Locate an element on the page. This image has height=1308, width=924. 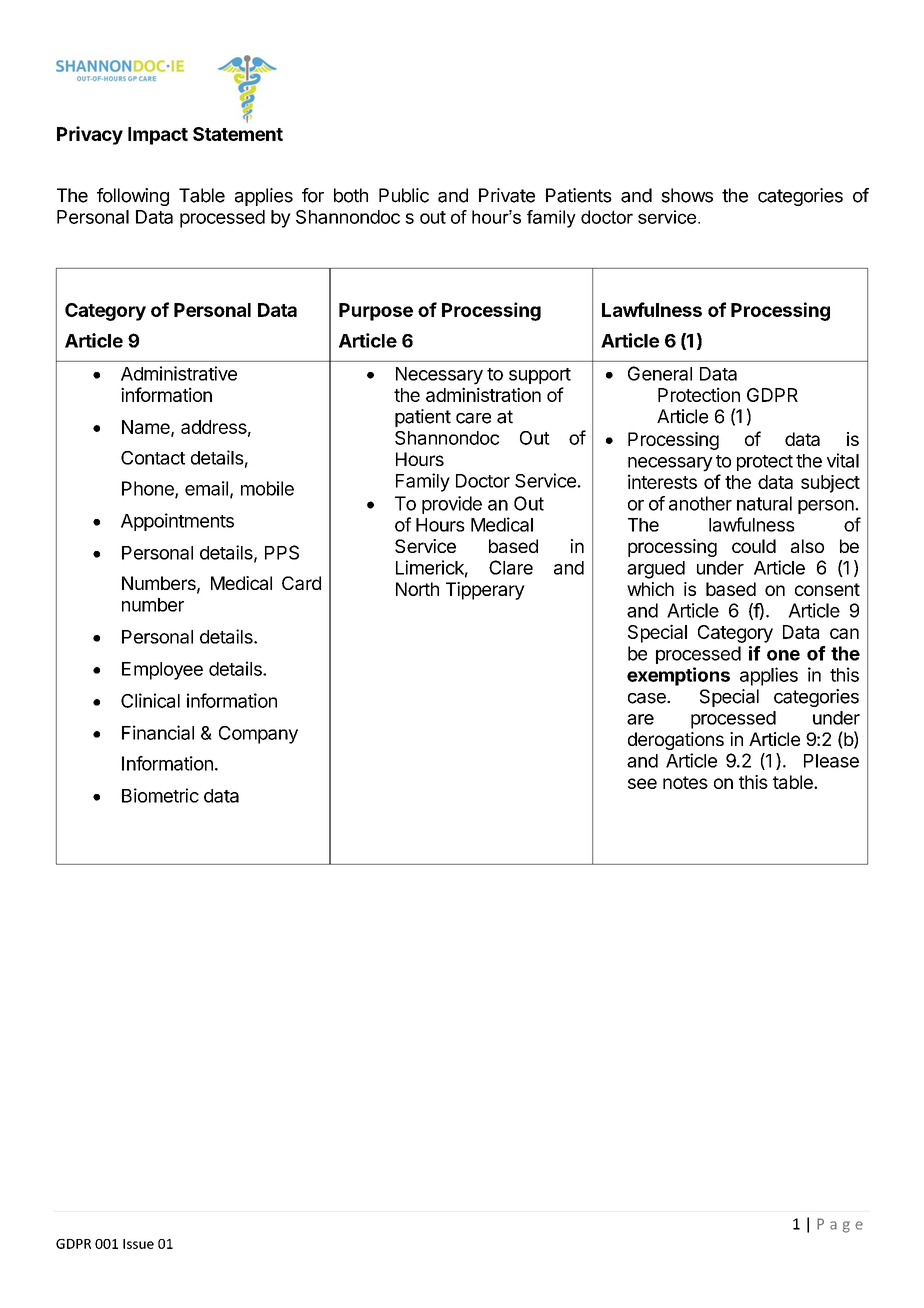
shows is located at coordinates (687, 195).
